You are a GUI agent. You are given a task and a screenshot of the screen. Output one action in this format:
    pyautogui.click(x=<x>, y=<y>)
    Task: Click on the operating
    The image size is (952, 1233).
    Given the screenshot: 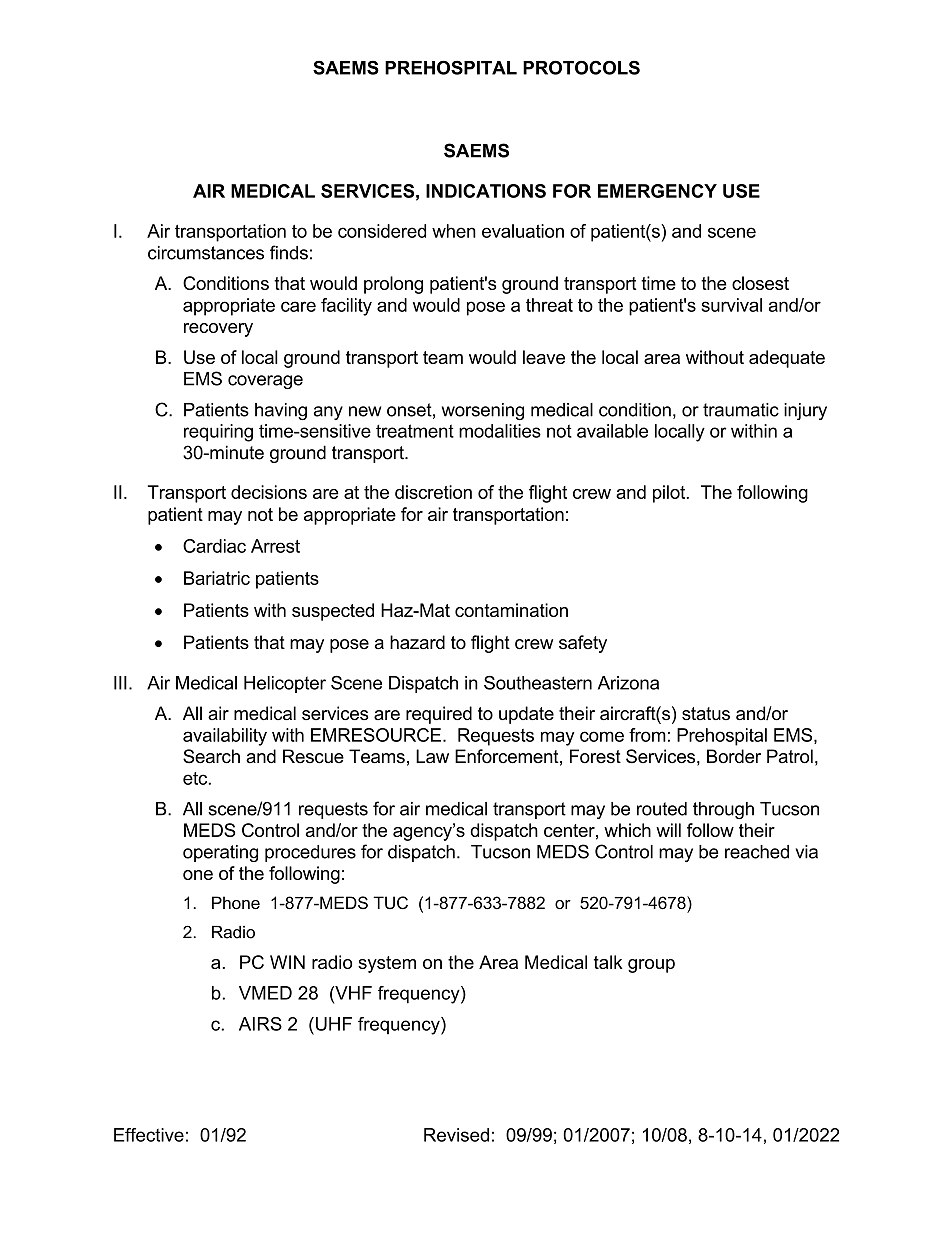 What is the action you would take?
    pyautogui.click(x=220, y=853)
